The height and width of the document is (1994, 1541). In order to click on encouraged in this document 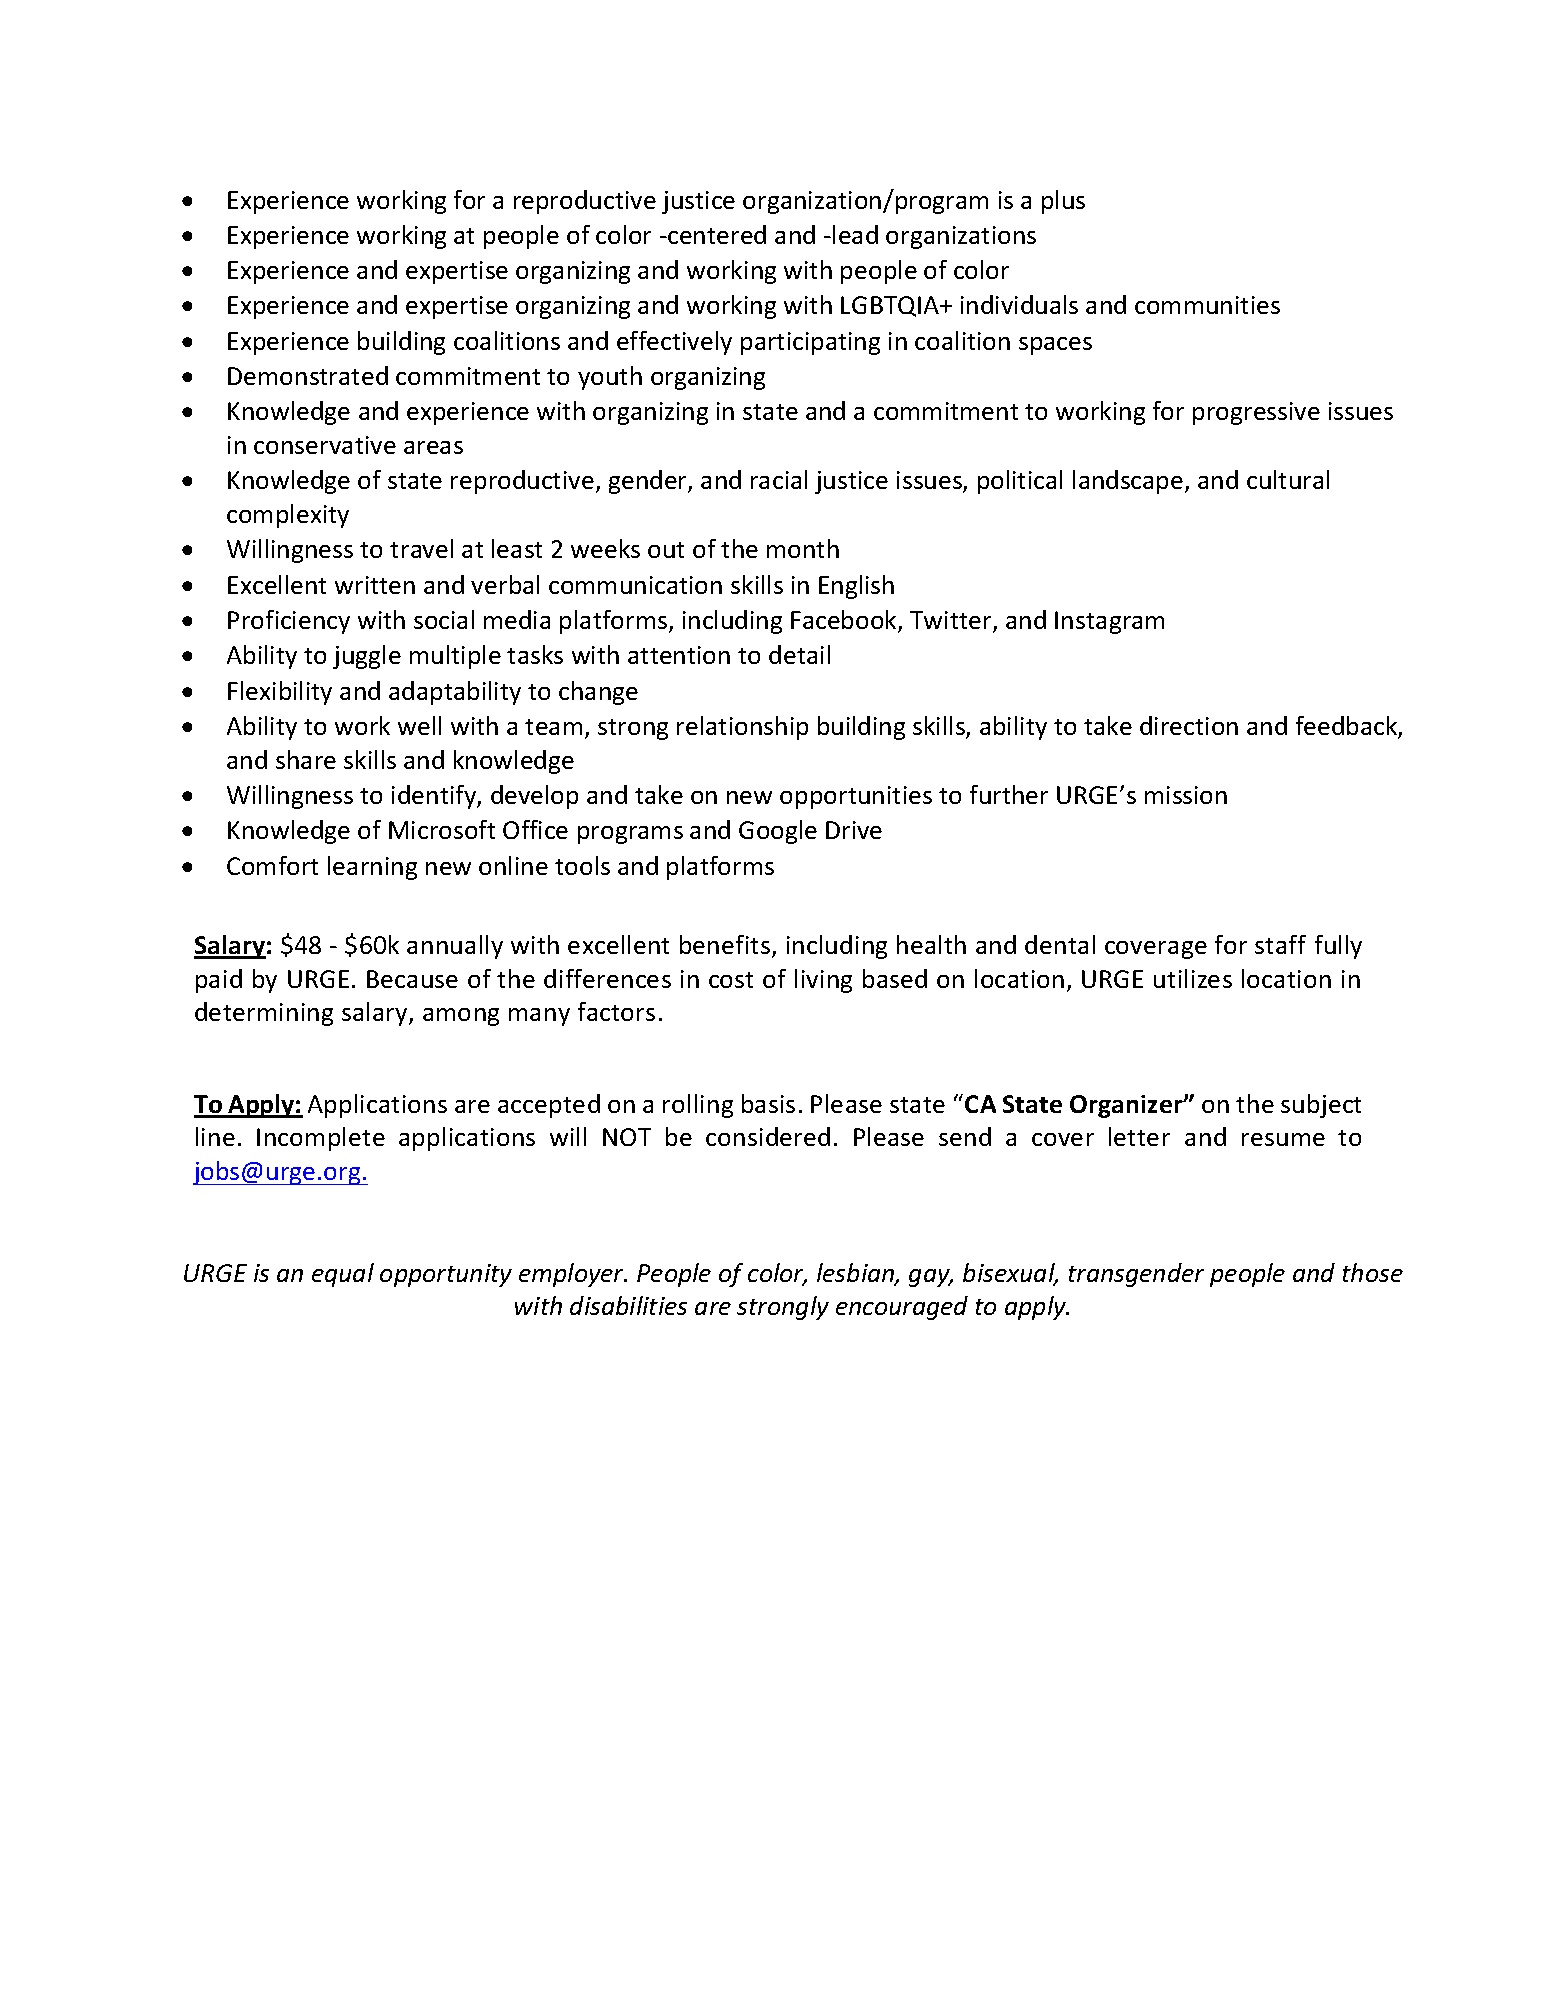, I will do `click(902, 1308)`.
